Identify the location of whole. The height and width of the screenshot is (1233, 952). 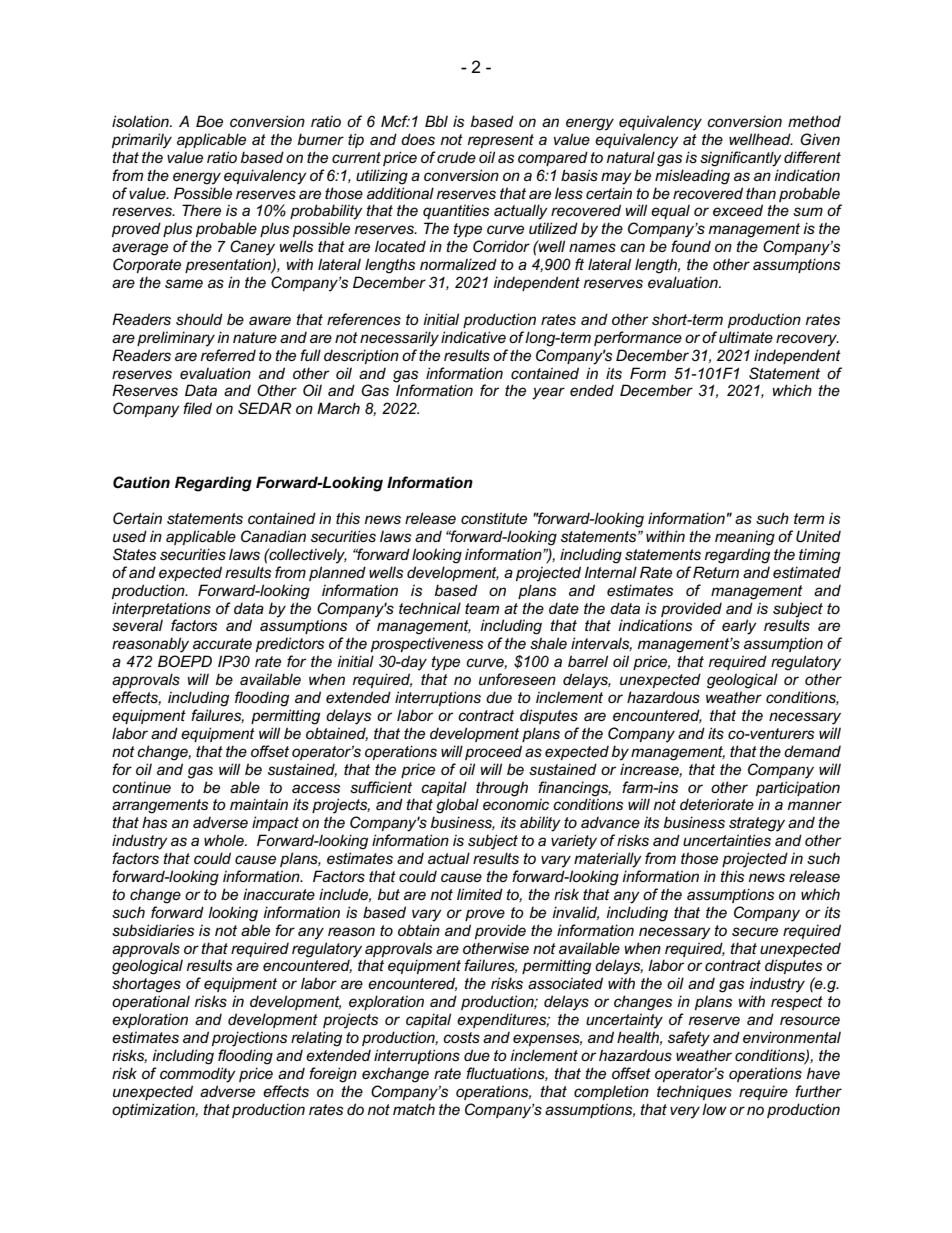
(225, 840).
